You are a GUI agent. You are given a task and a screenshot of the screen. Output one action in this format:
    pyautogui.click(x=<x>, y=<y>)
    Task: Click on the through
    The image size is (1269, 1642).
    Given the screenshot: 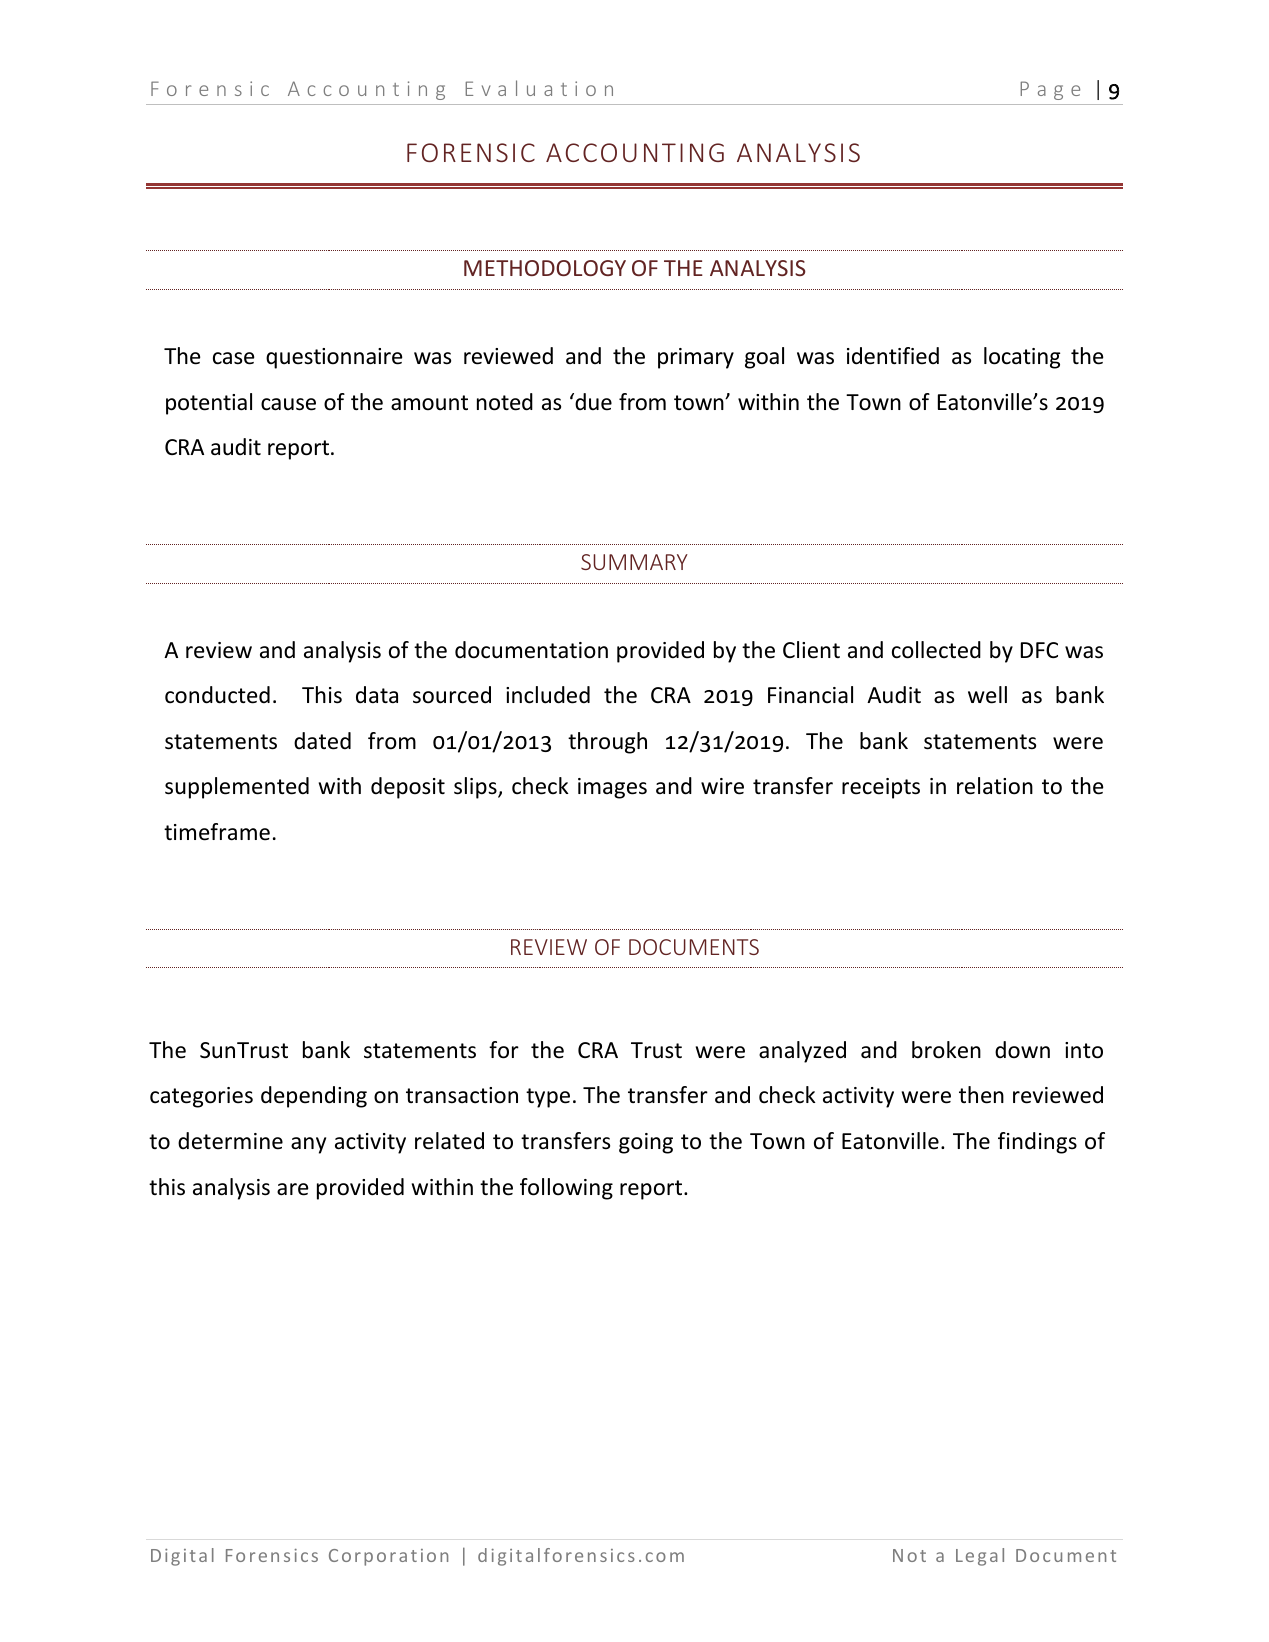 What is the action you would take?
    pyautogui.click(x=607, y=743)
